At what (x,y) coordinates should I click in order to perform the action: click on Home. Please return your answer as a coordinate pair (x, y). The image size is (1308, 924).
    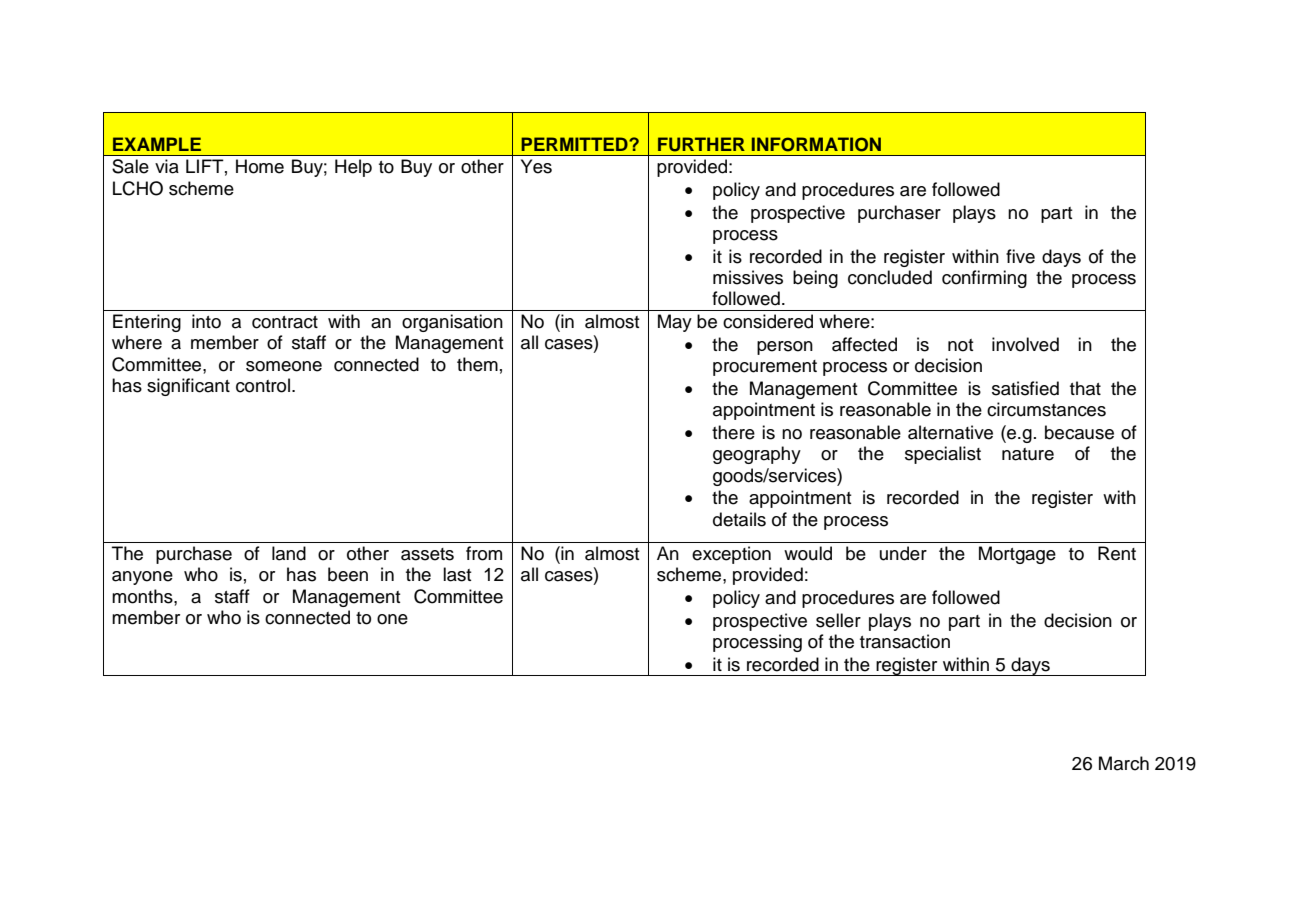
    Looking at the image, I should click on (260, 166).
